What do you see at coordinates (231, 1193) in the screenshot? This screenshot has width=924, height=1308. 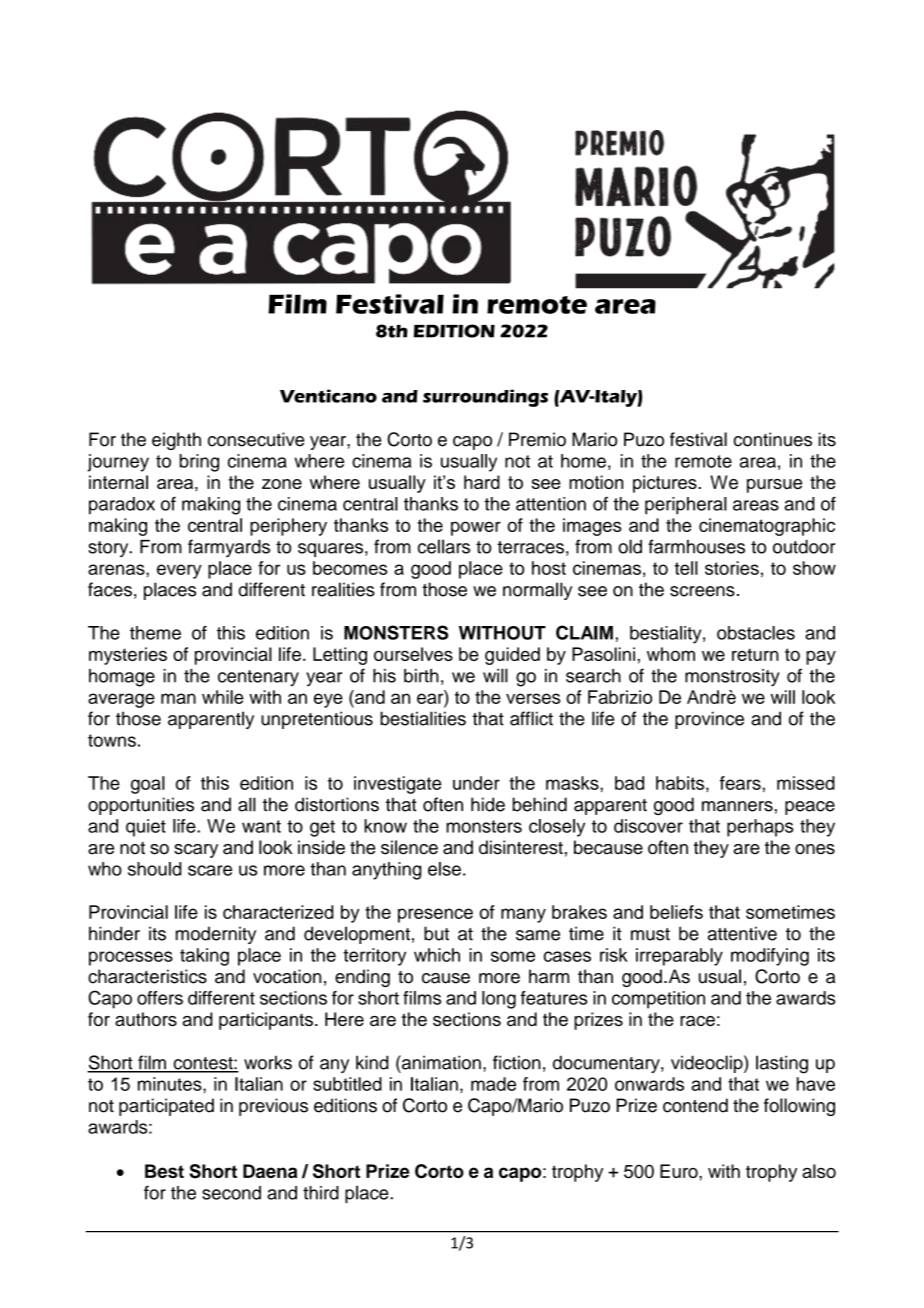 I see `second` at bounding box center [231, 1193].
